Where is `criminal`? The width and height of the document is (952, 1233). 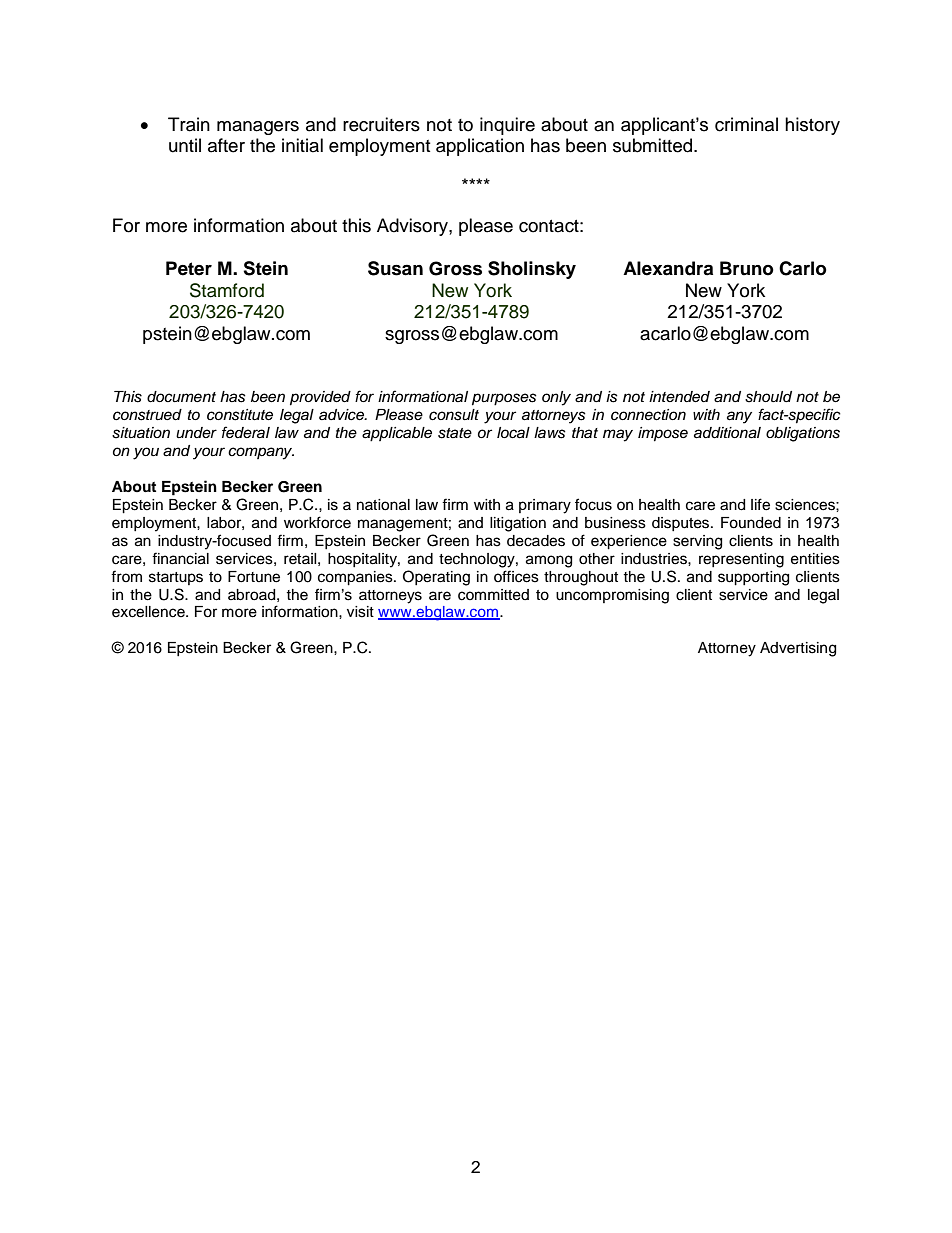 criminal is located at coordinates (746, 124).
